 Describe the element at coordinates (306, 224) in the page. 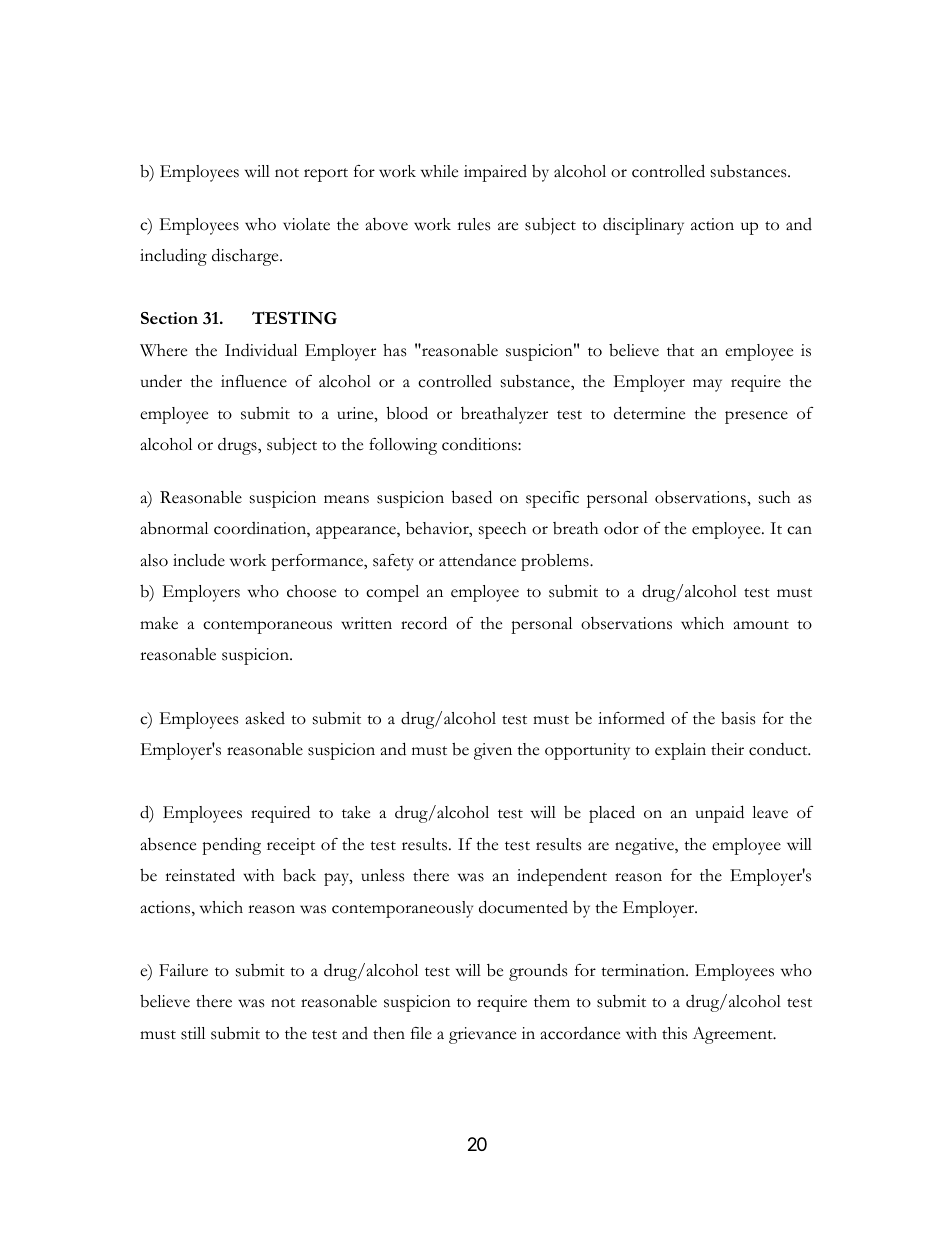

I see `violate` at that location.
